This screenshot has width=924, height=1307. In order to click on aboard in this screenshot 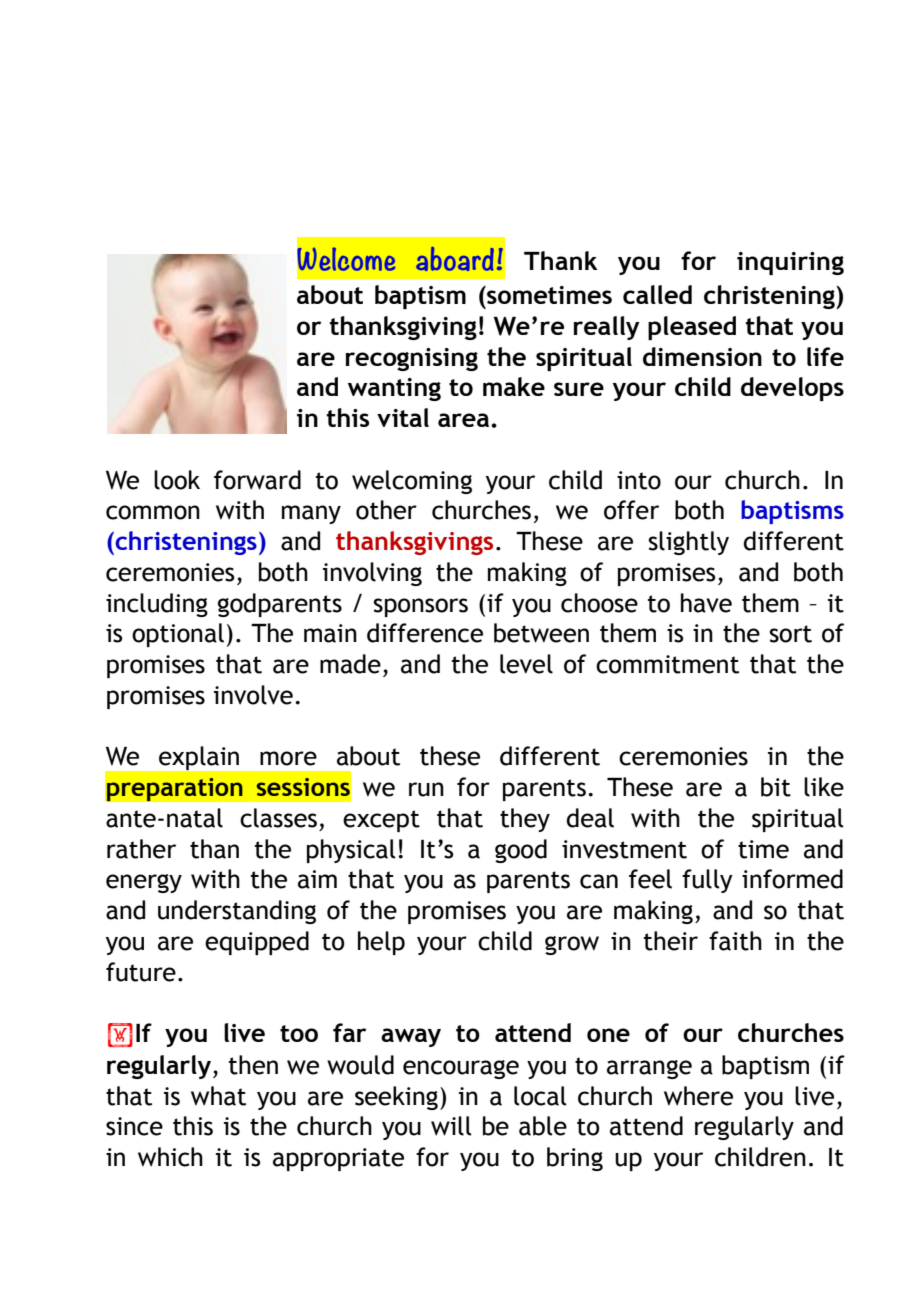, I will do `click(455, 259)`.
